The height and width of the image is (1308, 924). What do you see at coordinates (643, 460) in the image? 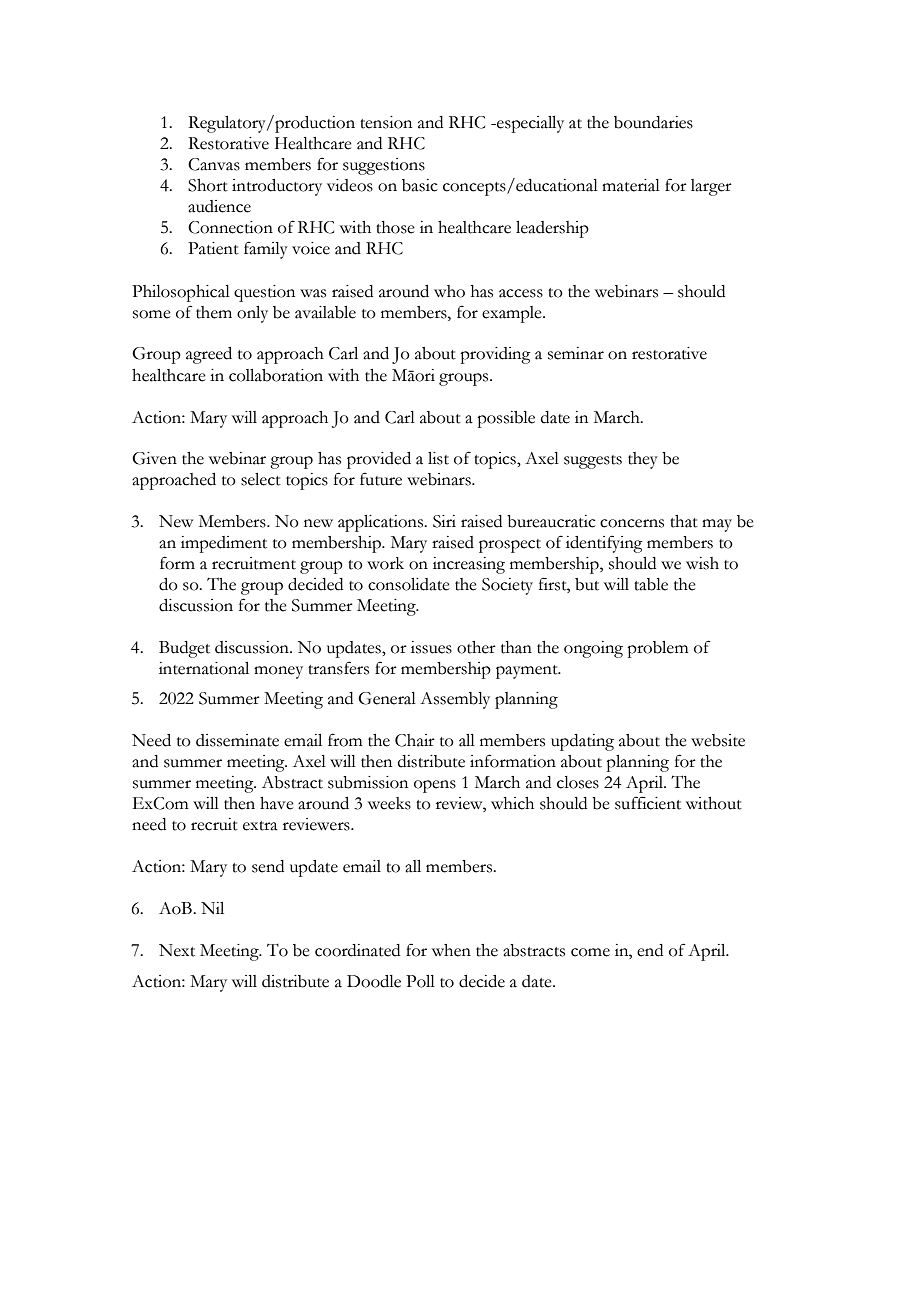
I see `they` at bounding box center [643, 460].
